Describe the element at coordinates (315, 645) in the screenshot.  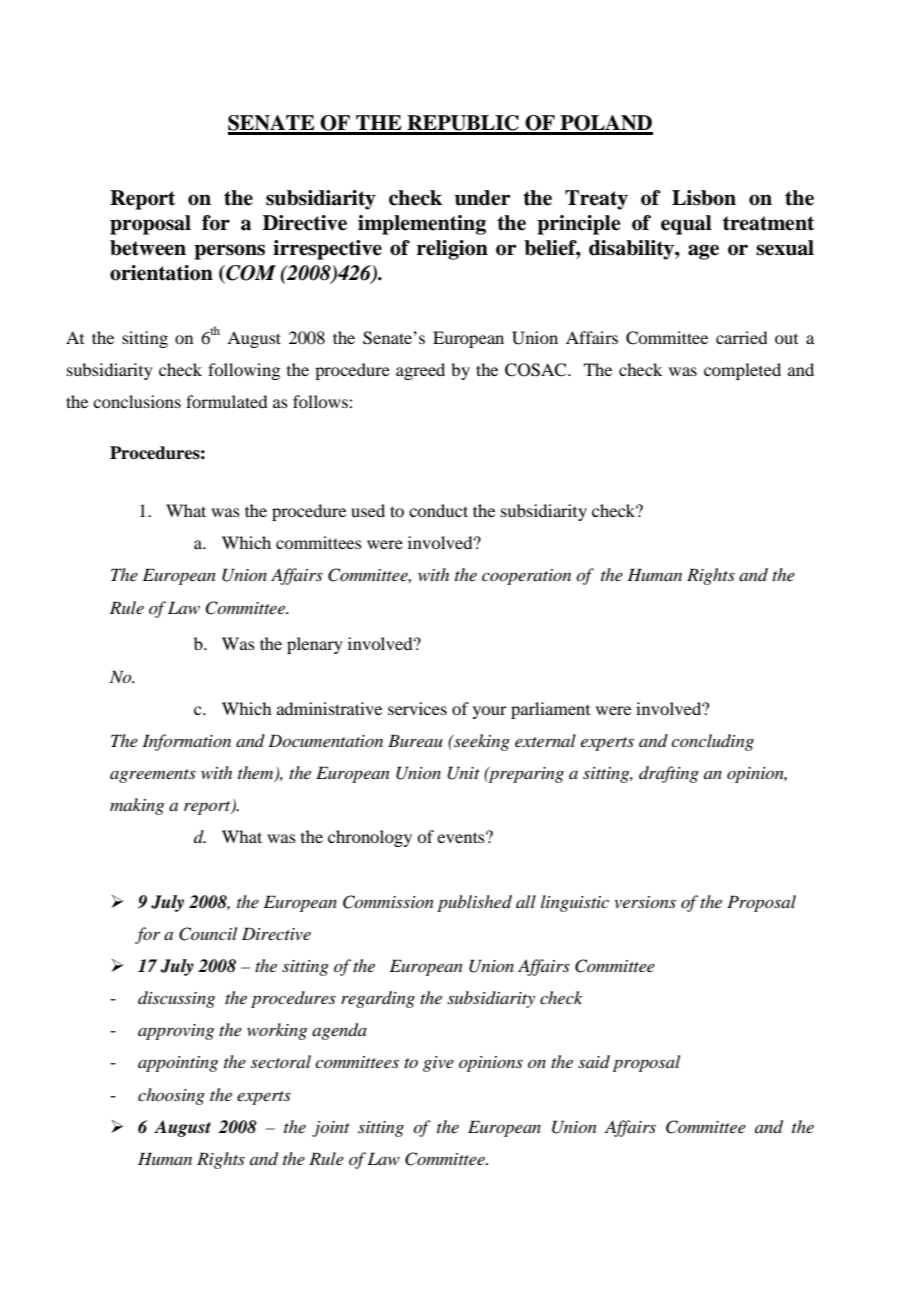
I see `plenary` at that location.
